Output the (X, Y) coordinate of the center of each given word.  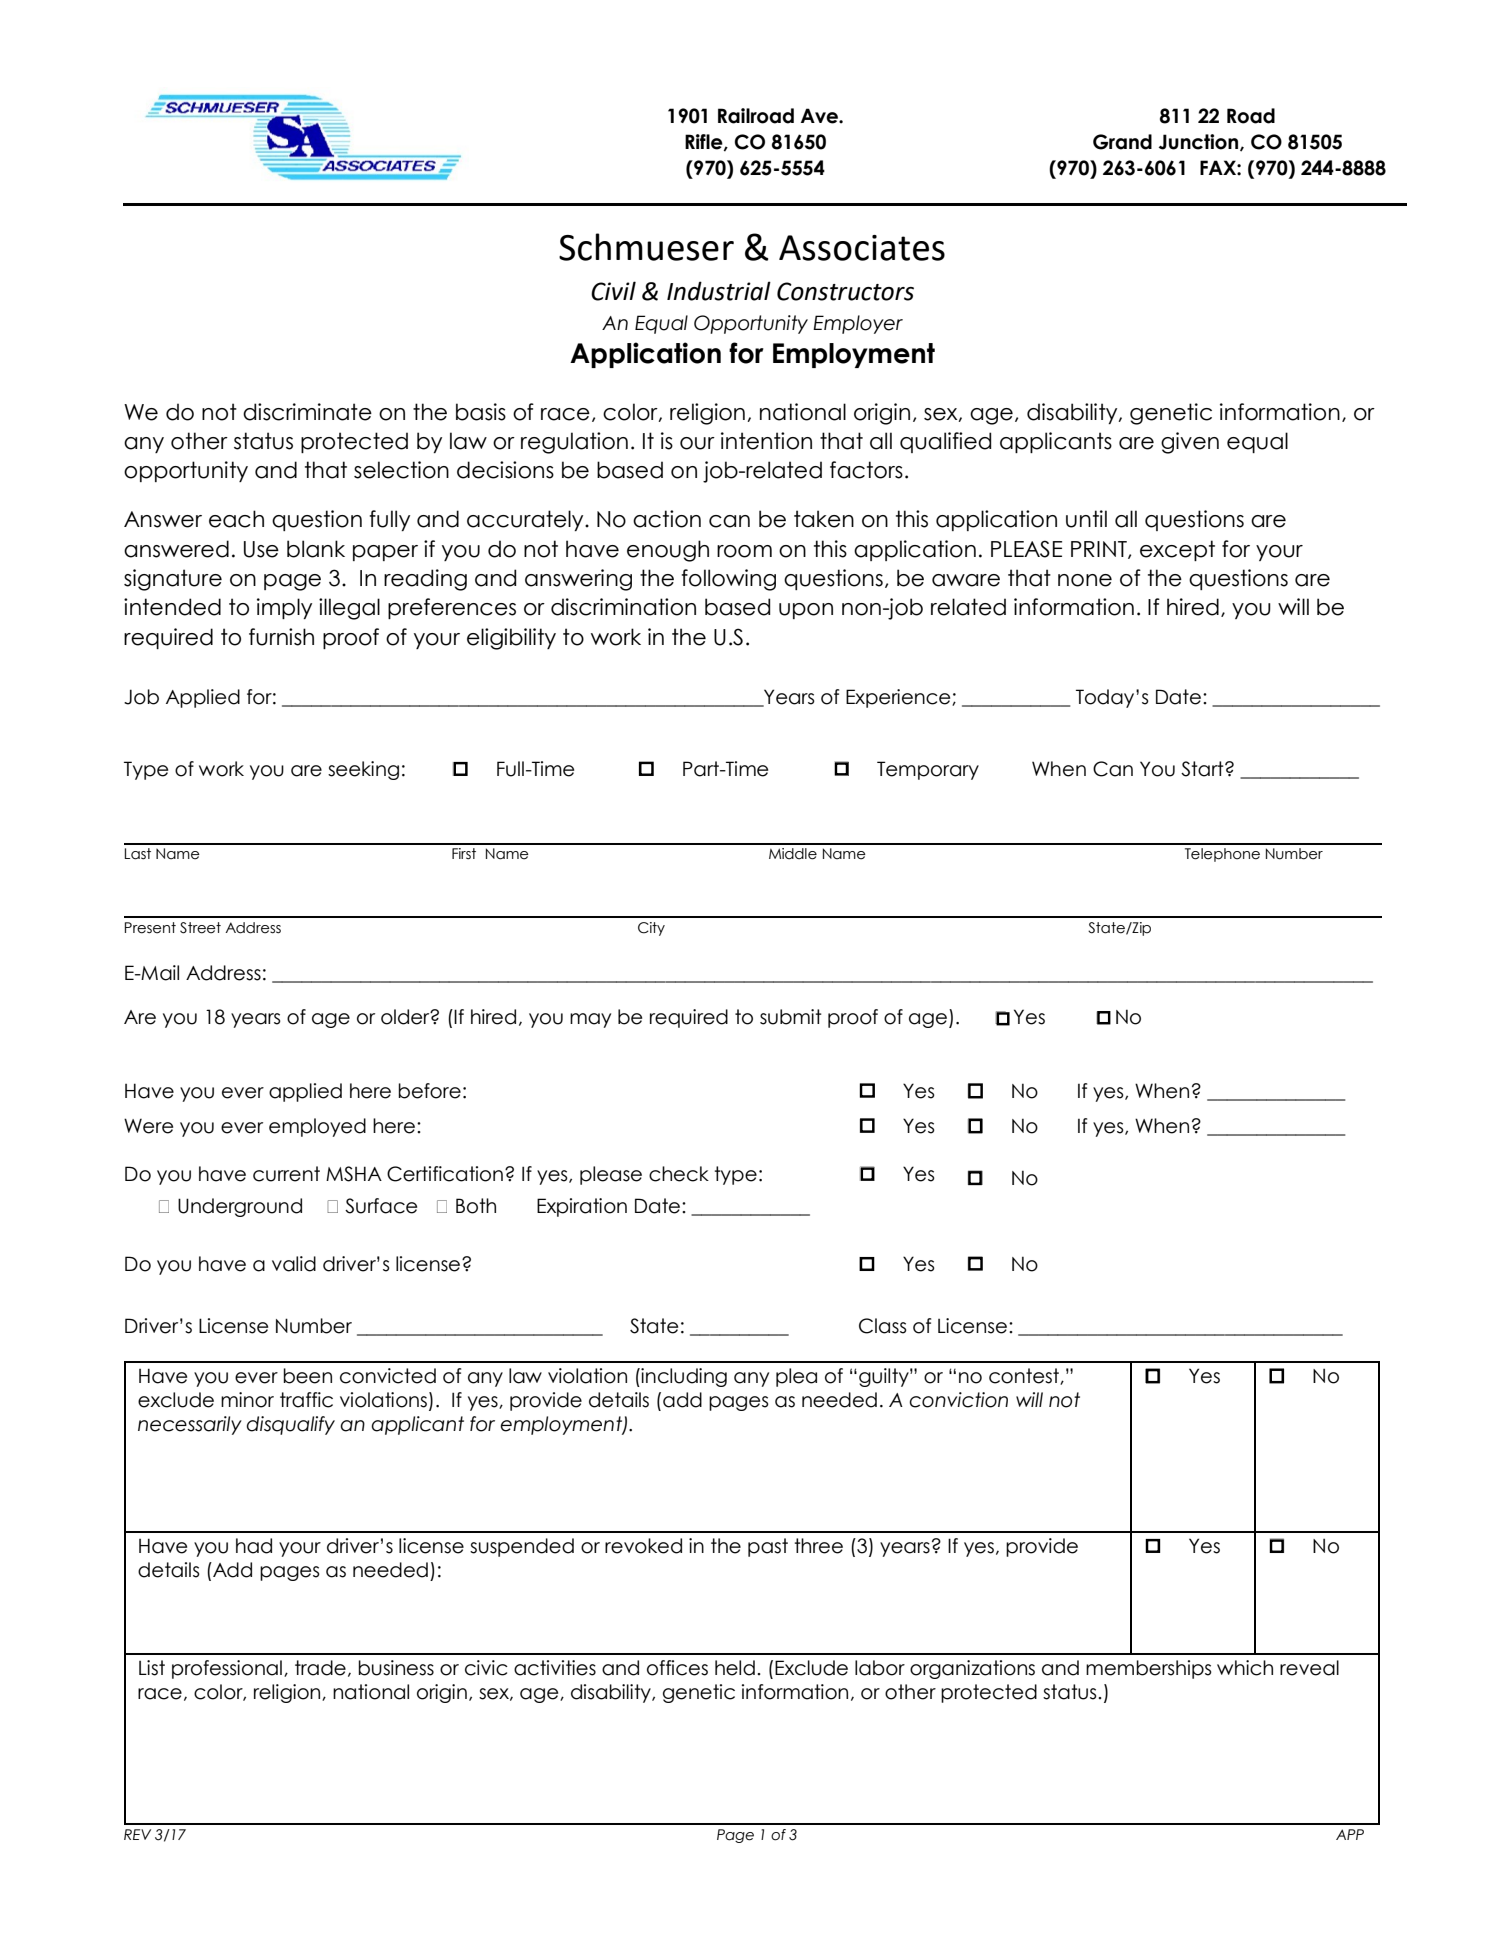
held (735, 1668)
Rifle (705, 142)
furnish (281, 637)
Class (883, 1326)
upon (806, 611)
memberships (1149, 1669)
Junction (1200, 142)
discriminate (307, 412)
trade (320, 1668)
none (1085, 580)
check (679, 1174)
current (286, 1174)
